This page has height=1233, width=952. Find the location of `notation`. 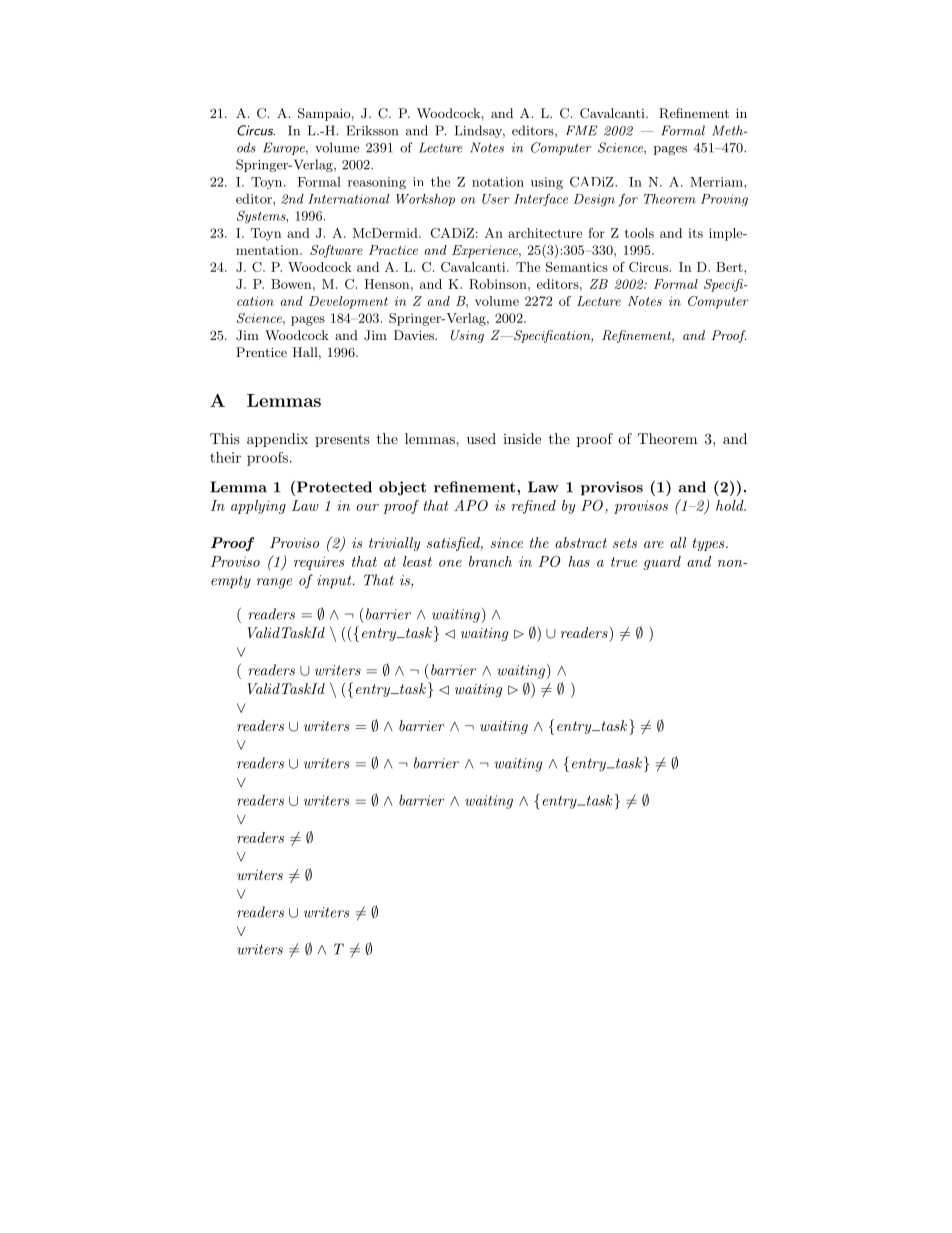

notation is located at coordinates (498, 182).
